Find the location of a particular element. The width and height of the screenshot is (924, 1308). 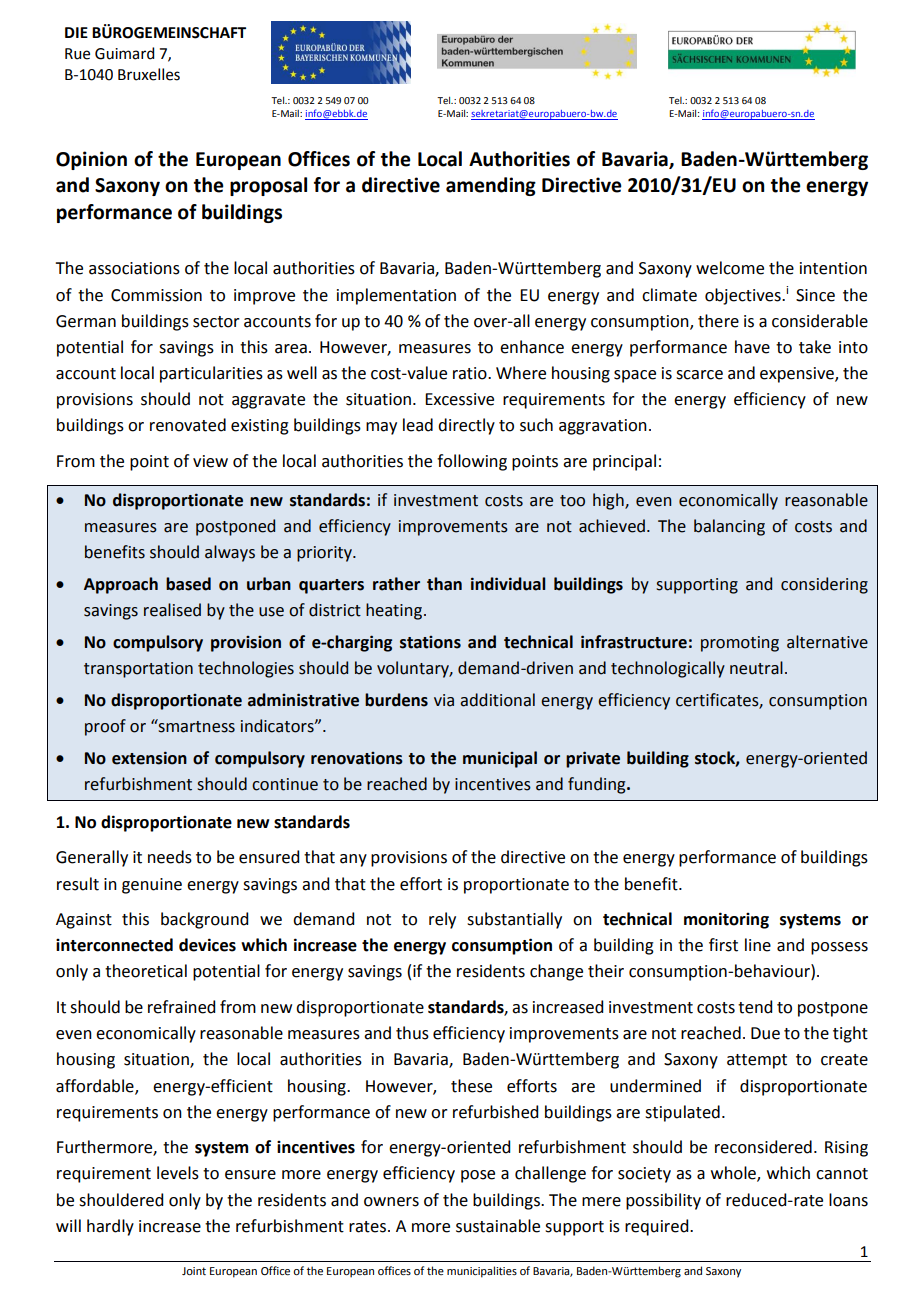

transportation is located at coordinates (138, 670).
